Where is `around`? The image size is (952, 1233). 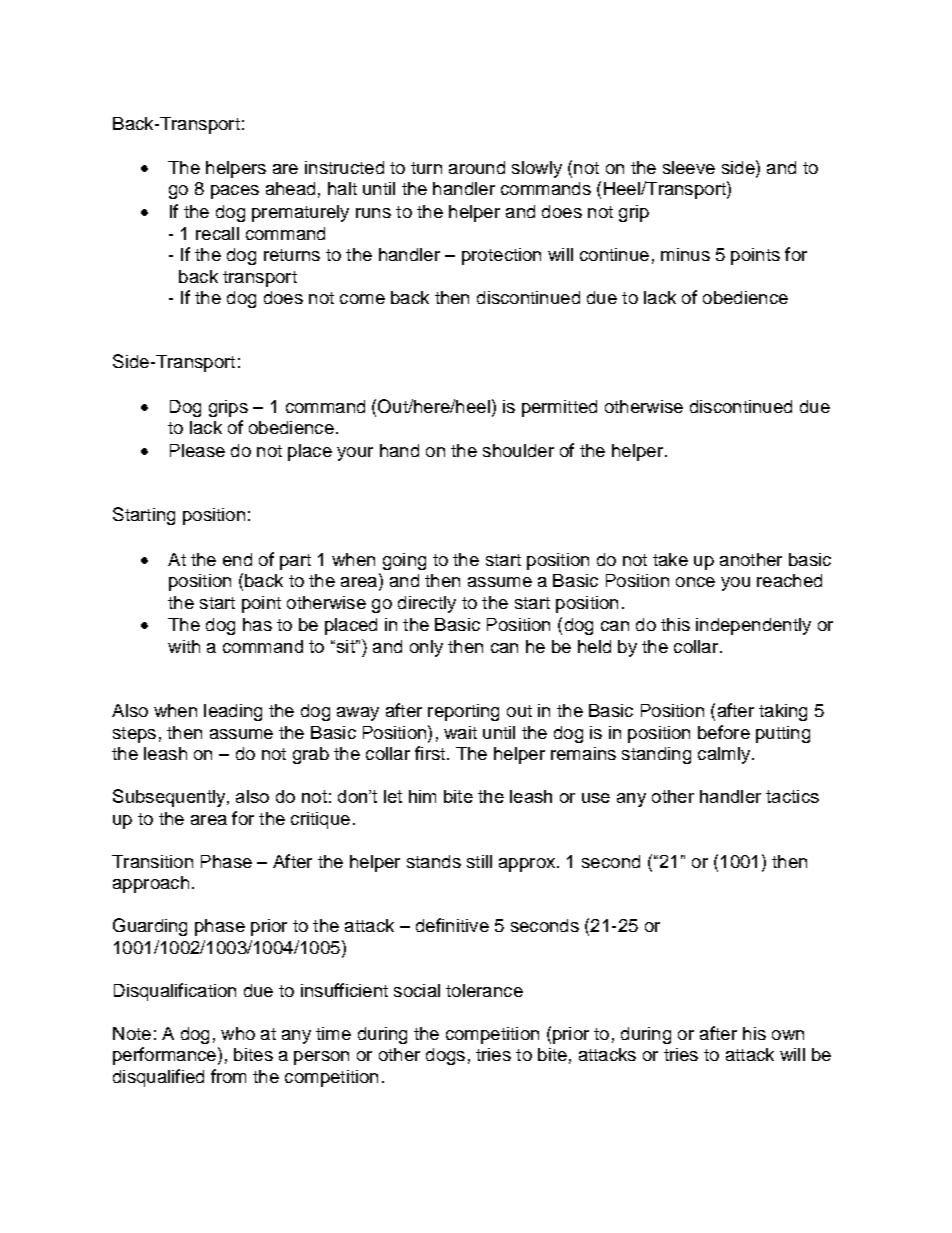
around is located at coordinates (477, 167).
